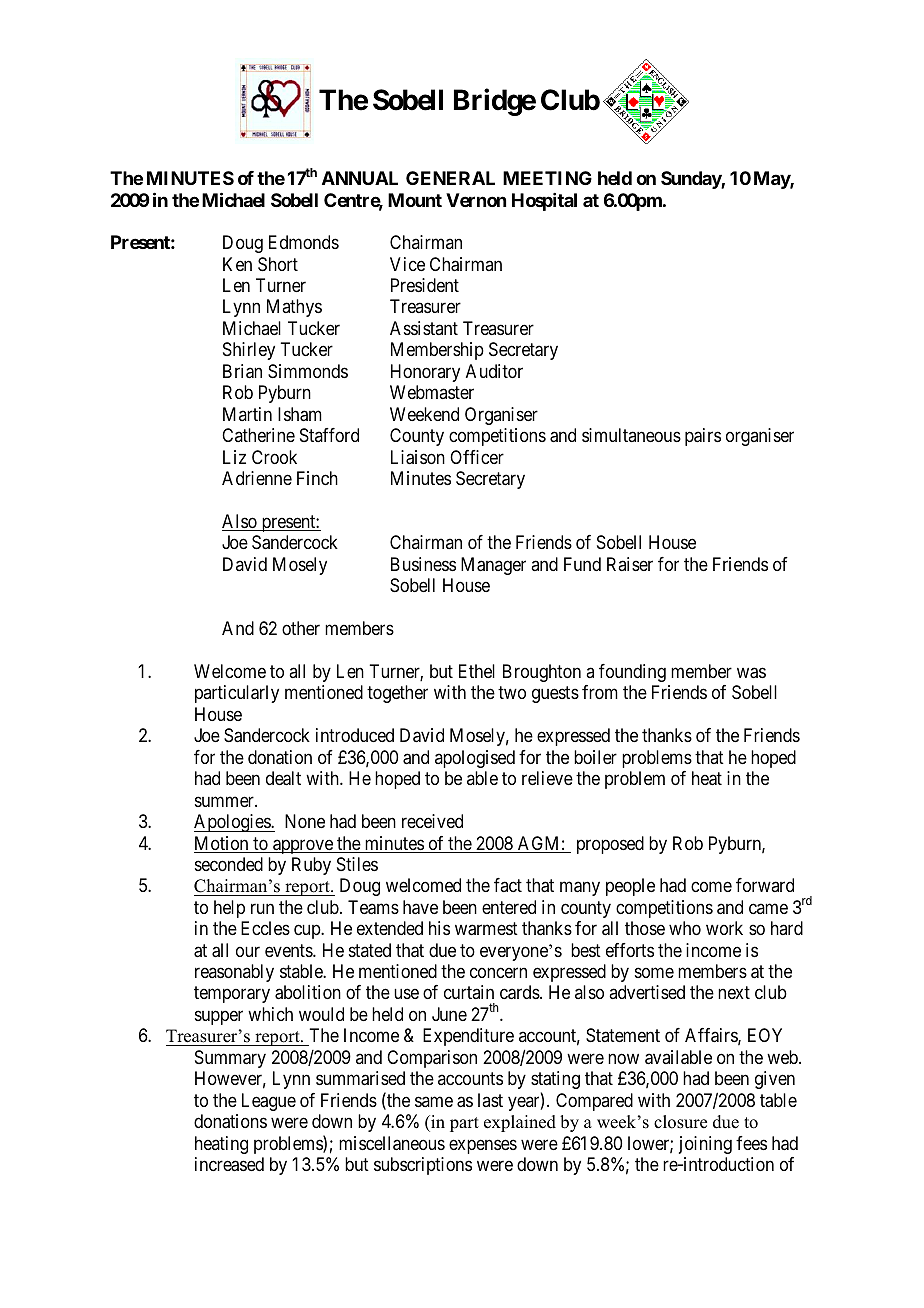  I want to click on Hospital, so click(544, 202).
